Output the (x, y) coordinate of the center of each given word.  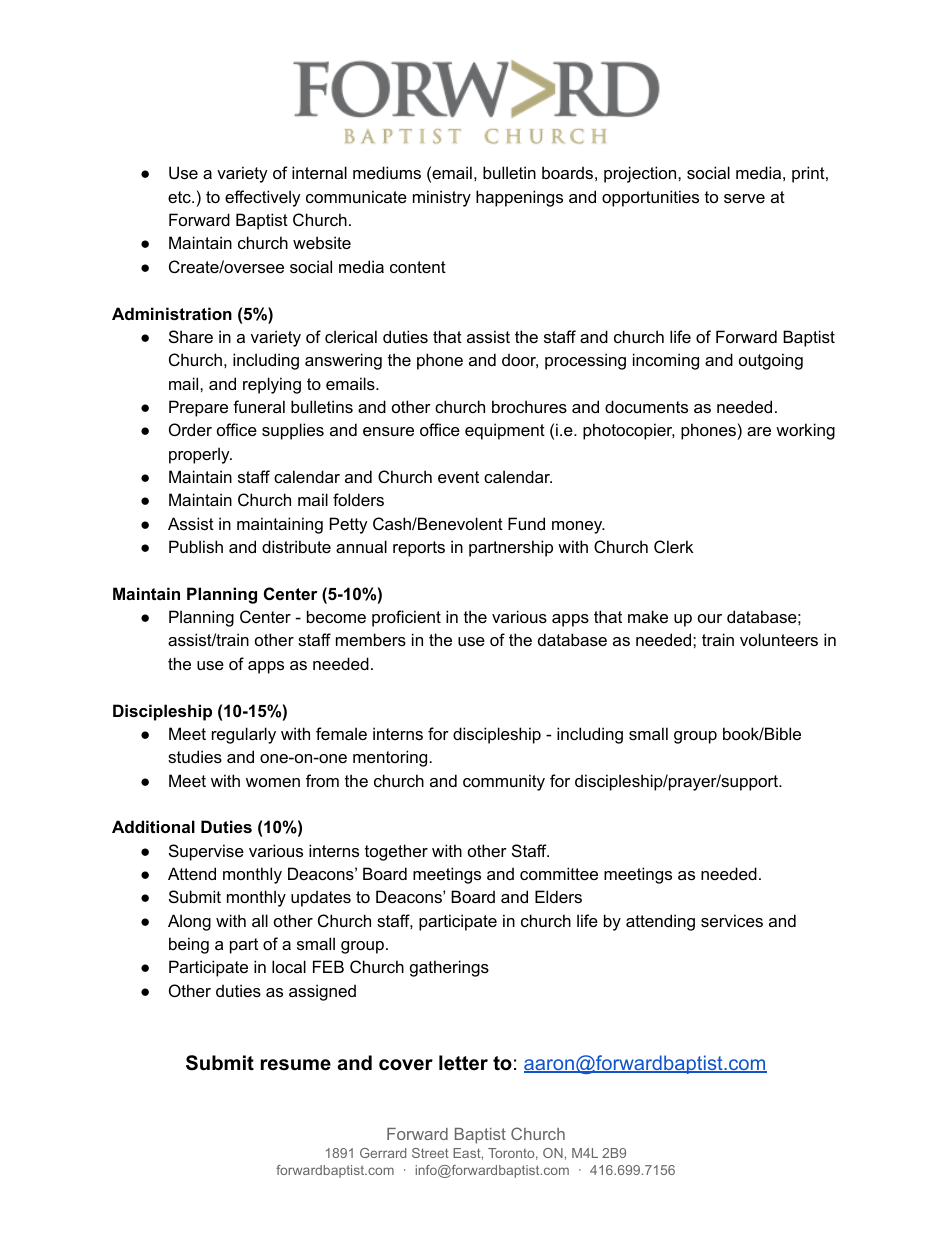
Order (190, 429)
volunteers (779, 639)
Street (430, 1153)
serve (744, 198)
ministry (442, 198)
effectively (263, 198)
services (732, 920)
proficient (406, 618)
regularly (244, 735)
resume (296, 1065)
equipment (505, 431)
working (805, 431)
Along (189, 922)
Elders (558, 896)
